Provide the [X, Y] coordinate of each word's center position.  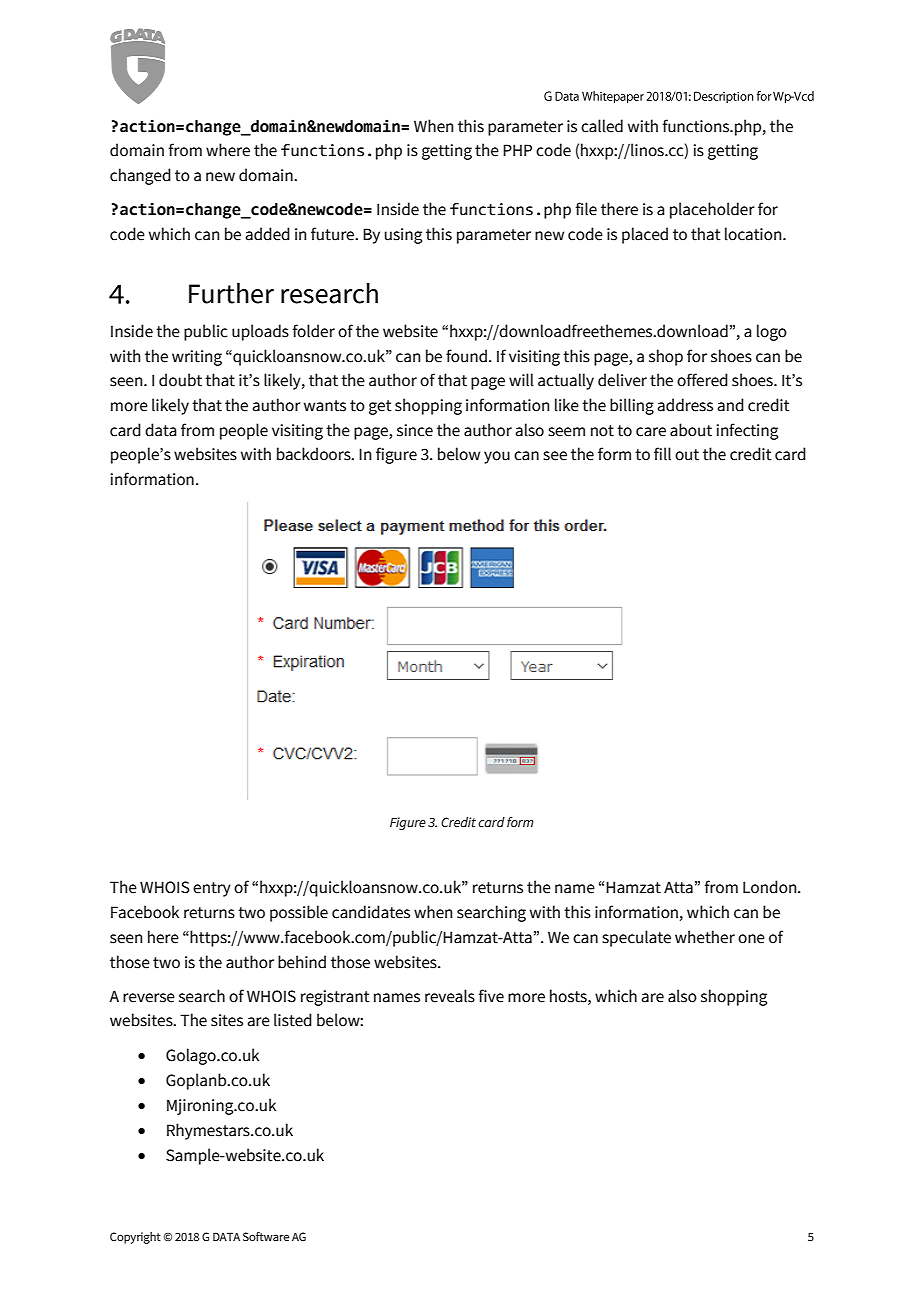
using [403, 236]
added [268, 234]
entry [212, 889]
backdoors [315, 454]
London [771, 887]
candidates [371, 912]
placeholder [712, 210]
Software [266, 1236]
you [497, 457]
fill [662, 454]
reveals [450, 996]
